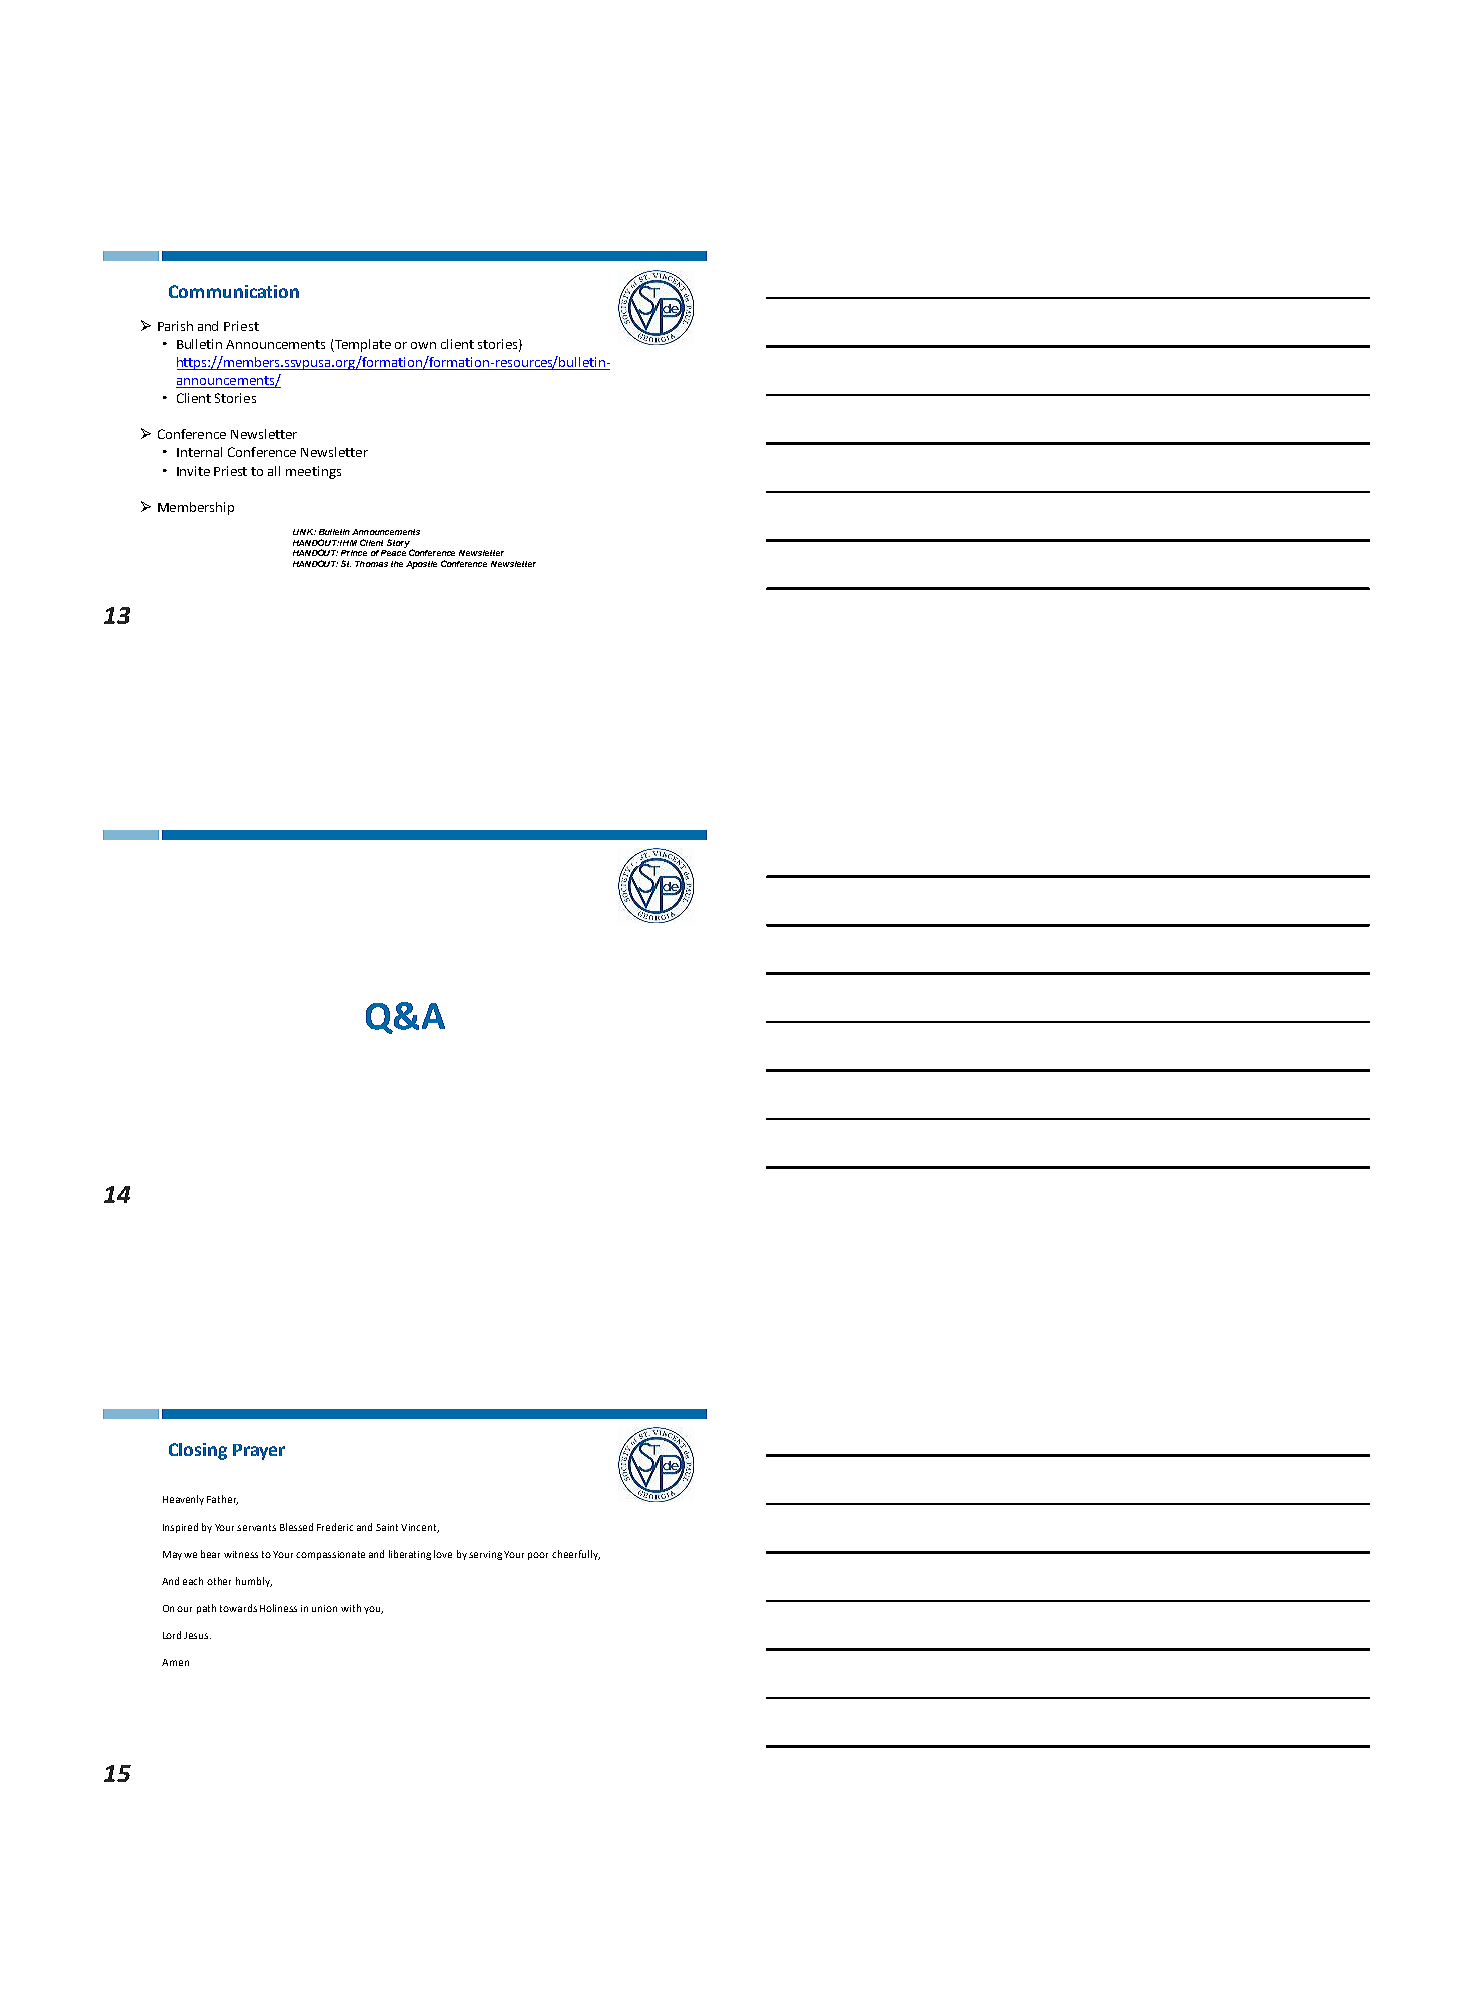 This screenshot has height=1996, width=1473. What do you see at coordinates (421, 565) in the screenshot?
I see `Apostle` at bounding box center [421, 565].
